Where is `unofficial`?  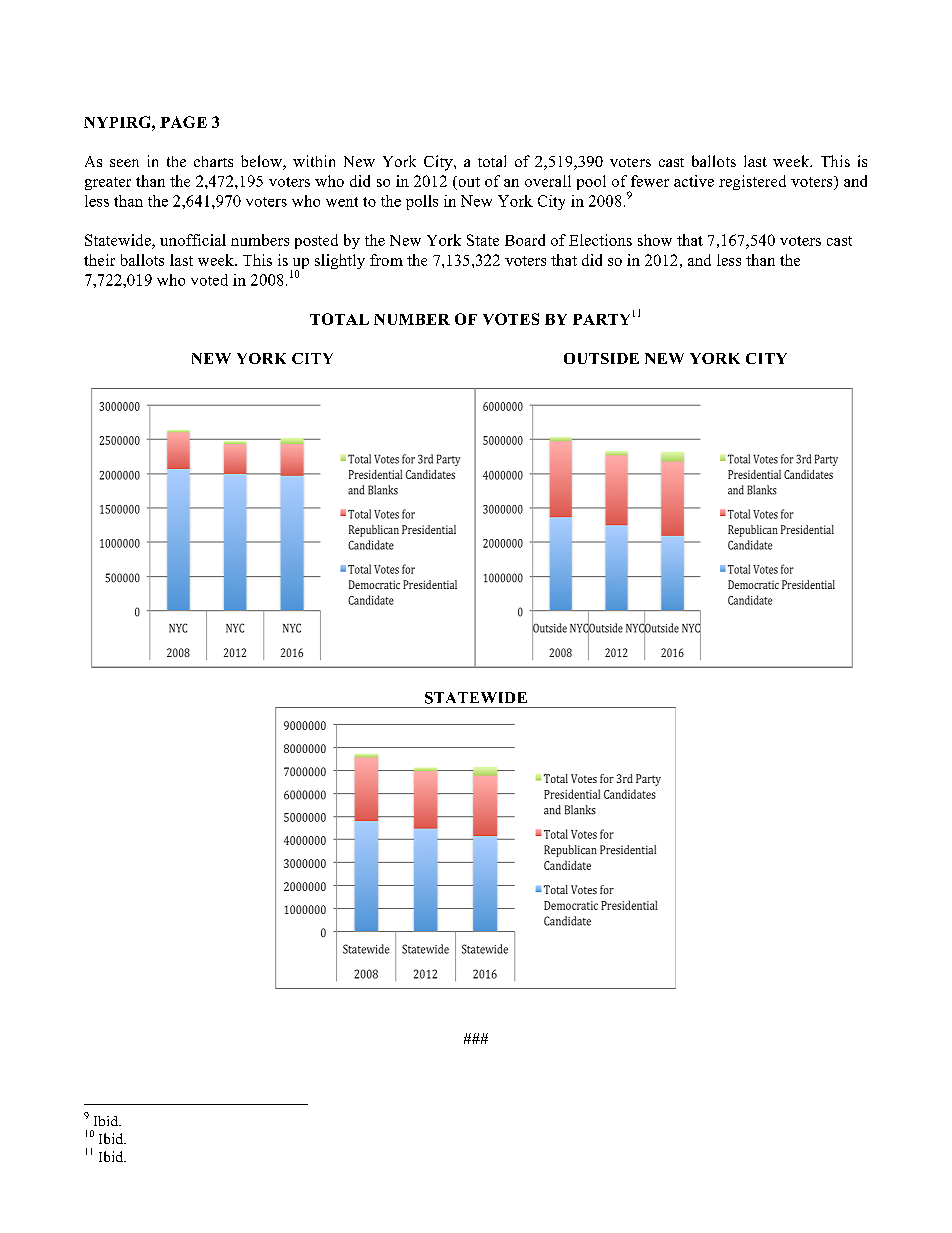
unofficial is located at coordinates (193, 240).
